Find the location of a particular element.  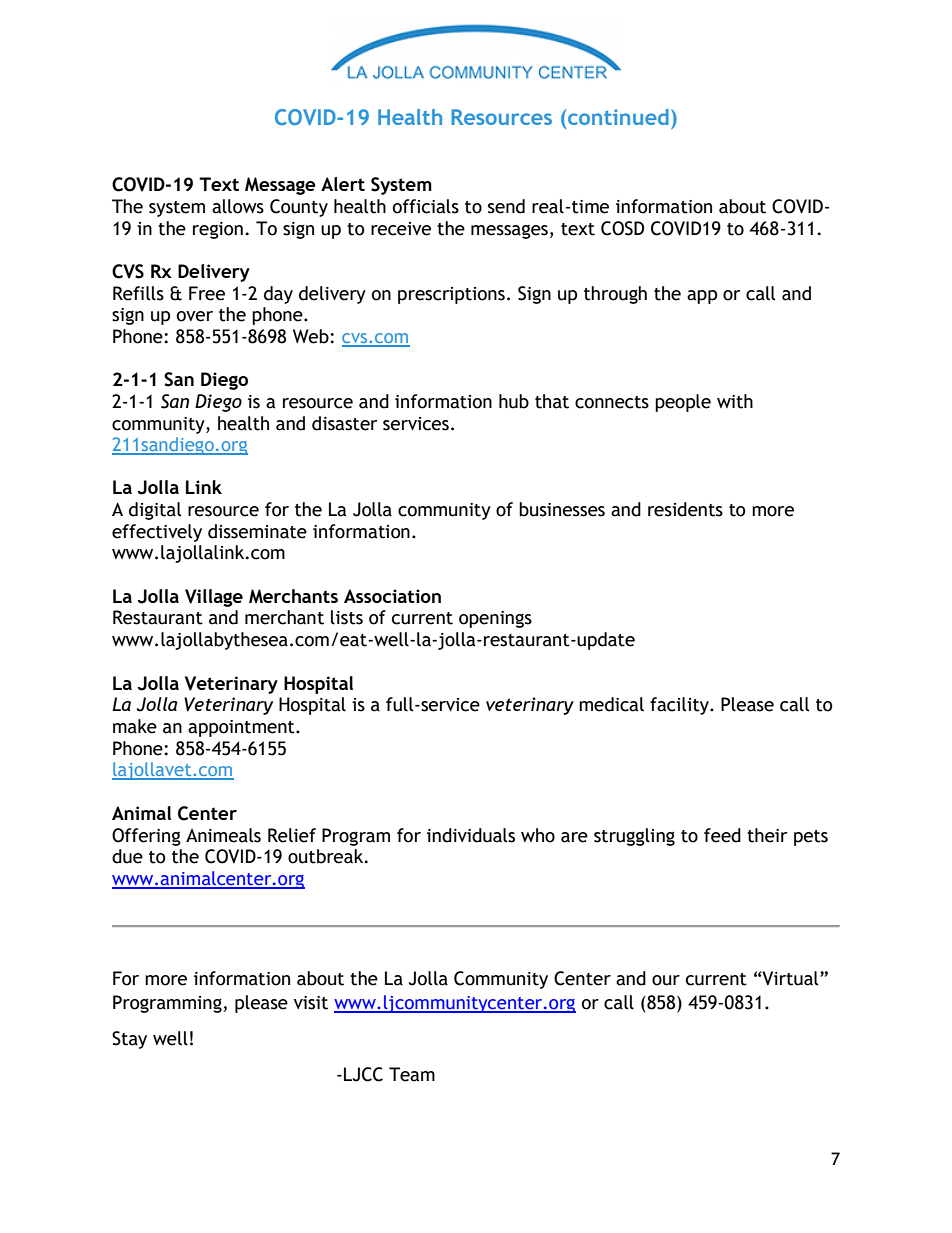

individuals is located at coordinates (471, 835).
